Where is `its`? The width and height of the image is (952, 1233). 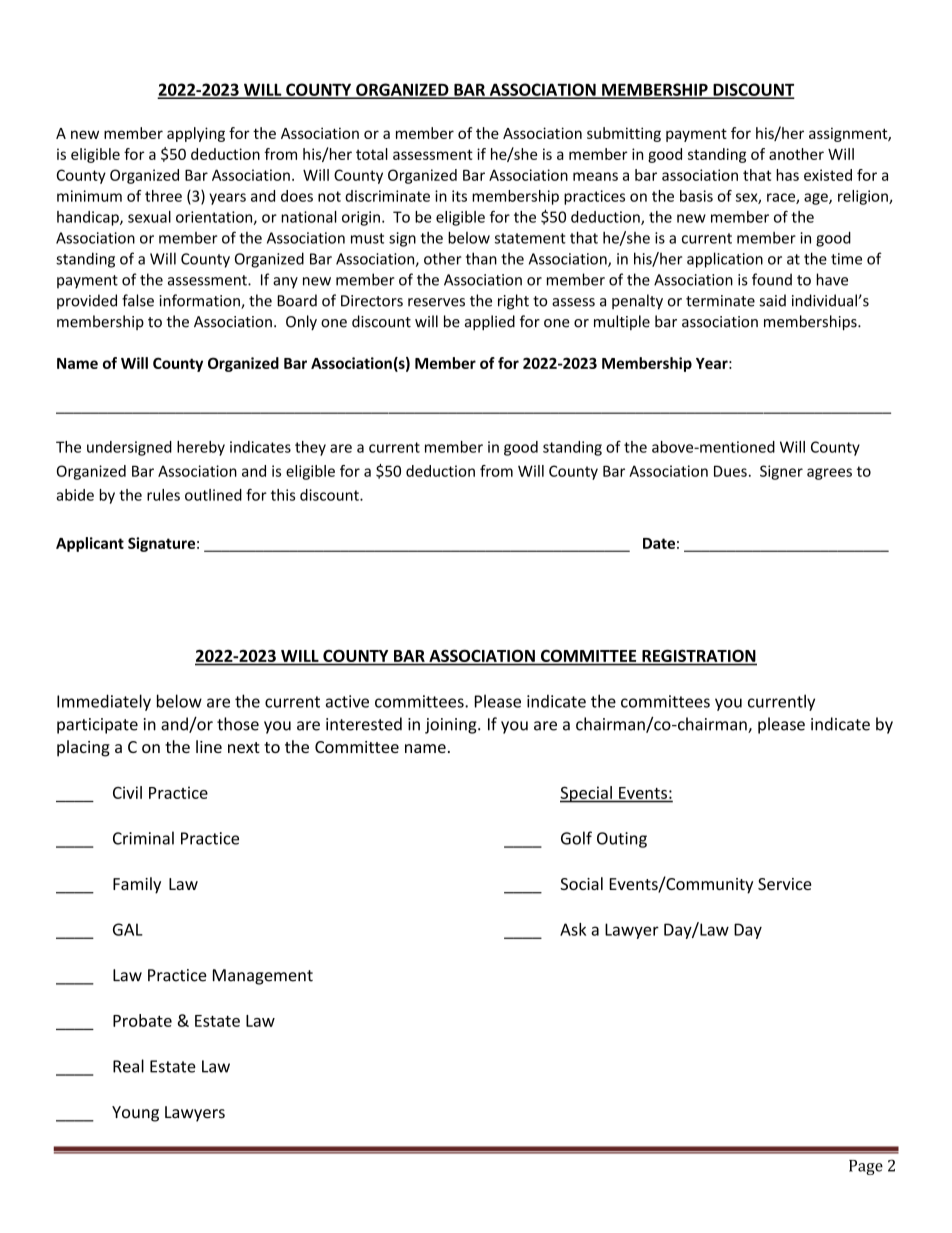
its is located at coordinates (459, 196).
